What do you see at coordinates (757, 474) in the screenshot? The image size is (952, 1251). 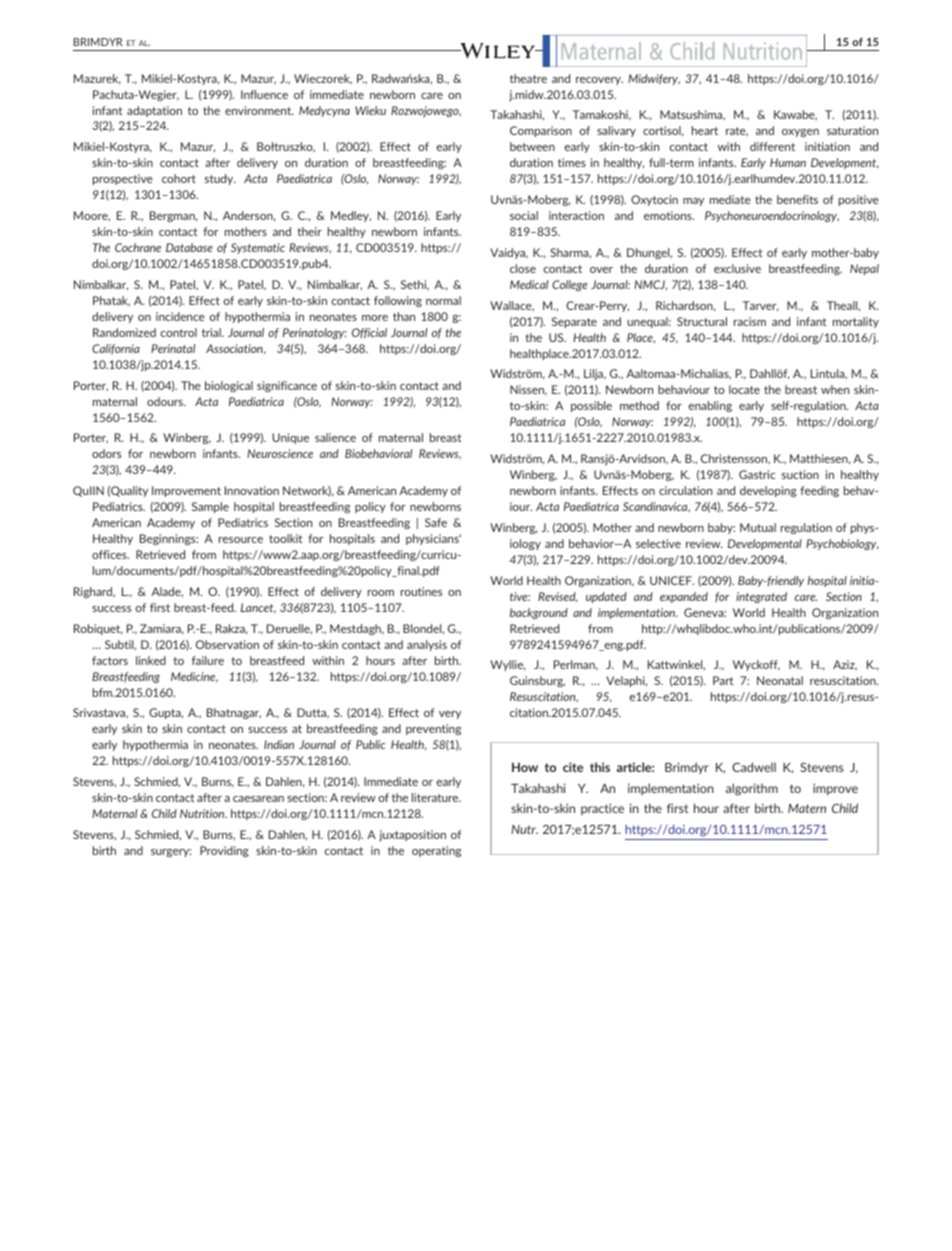 I see `Gastric` at bounding box center [757, 474].
